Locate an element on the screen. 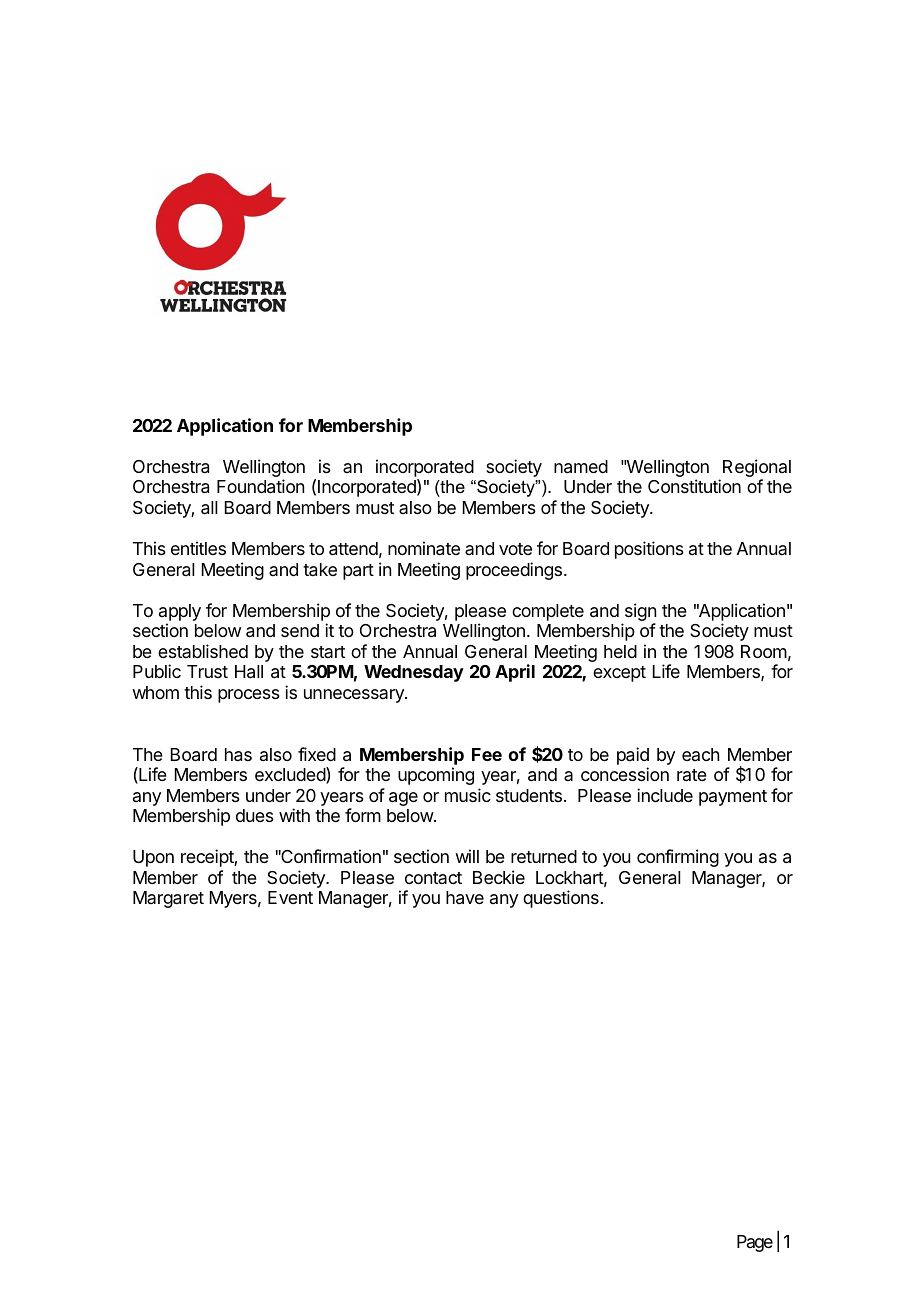 This screenshot has height=1308, width=924. Event is located at coordinates (290, 897).
